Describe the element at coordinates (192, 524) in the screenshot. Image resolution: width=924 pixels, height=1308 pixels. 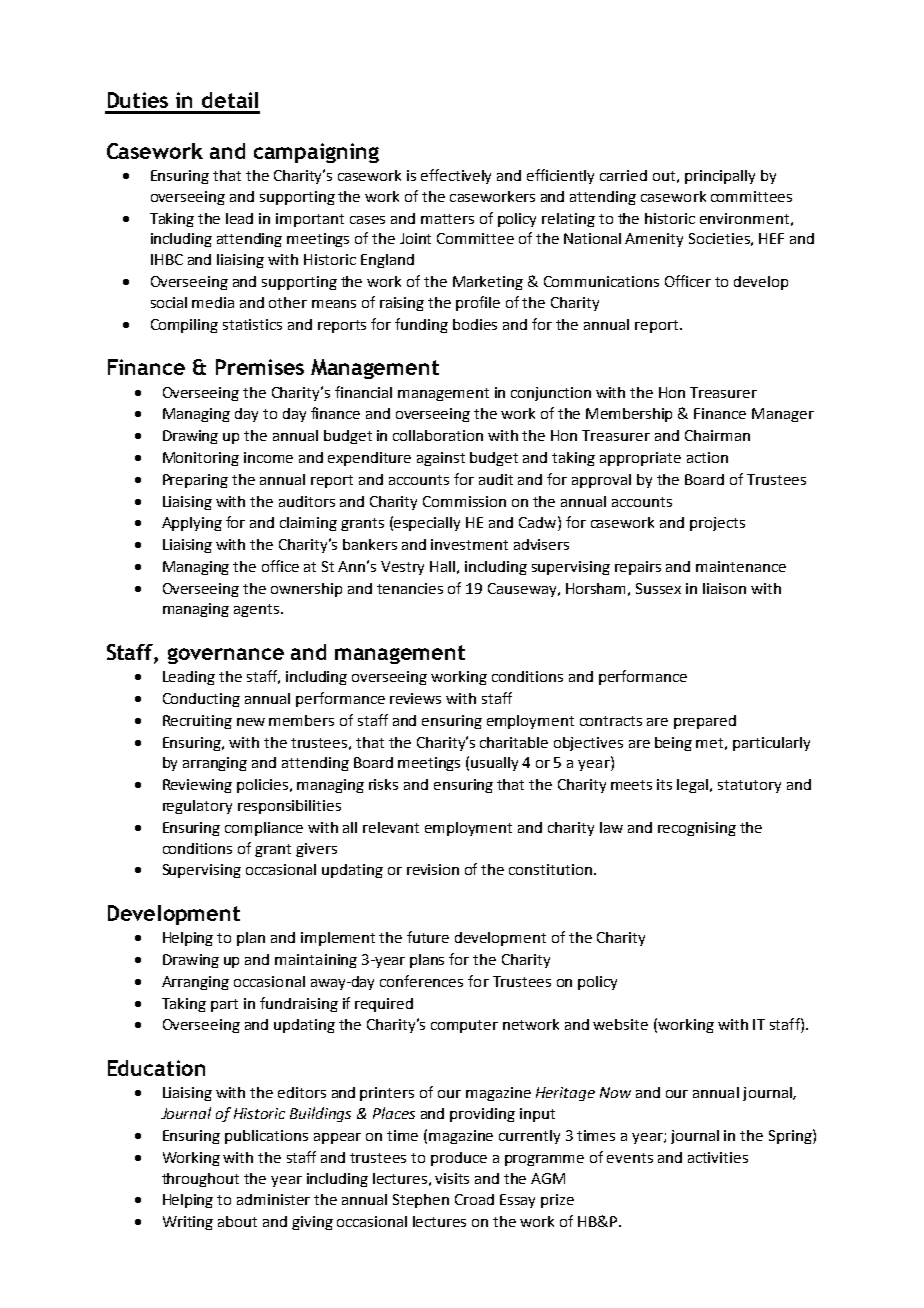
I see `Applying` at that location.
